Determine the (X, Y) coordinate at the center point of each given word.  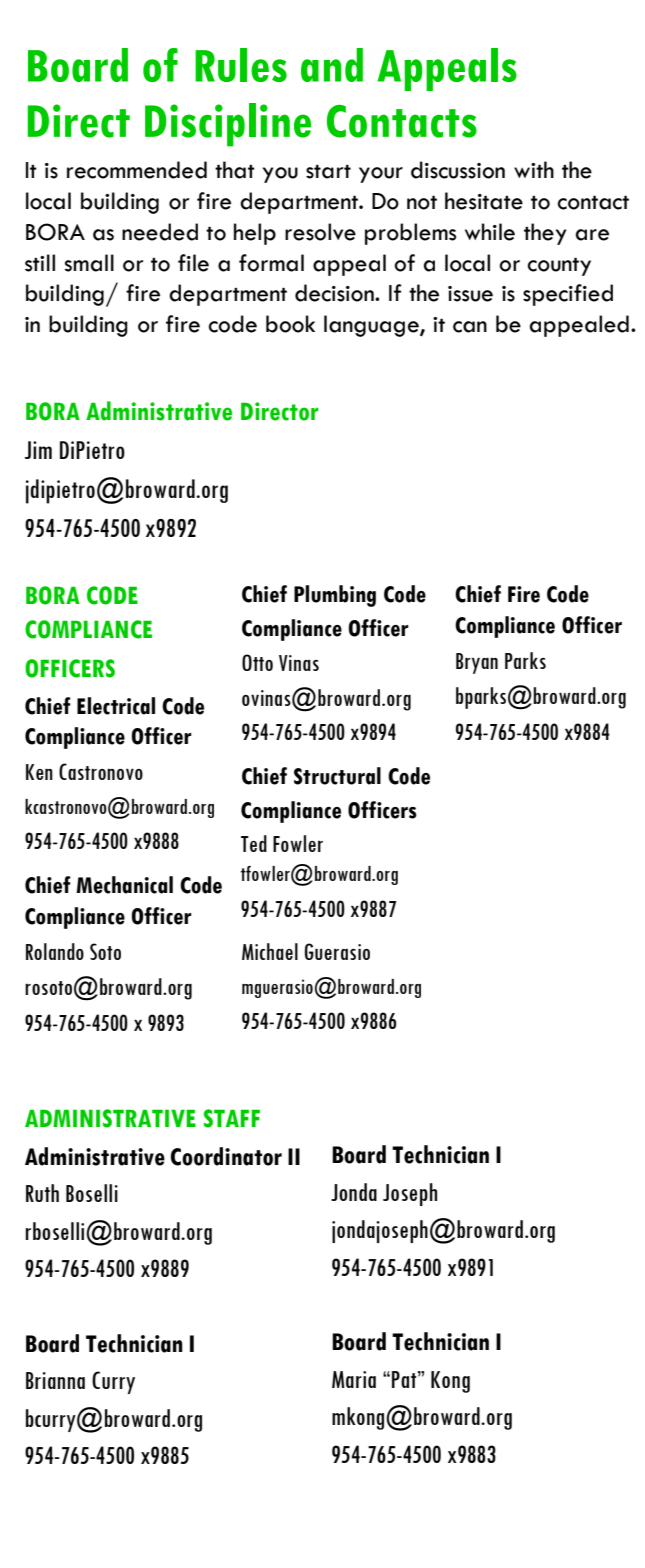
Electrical (116, 706)
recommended (137, 170)
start (328, 172)
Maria (354, 1379)
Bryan (477, 663)
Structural (337, 776)
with (534, 169)
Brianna (55, 1380)
